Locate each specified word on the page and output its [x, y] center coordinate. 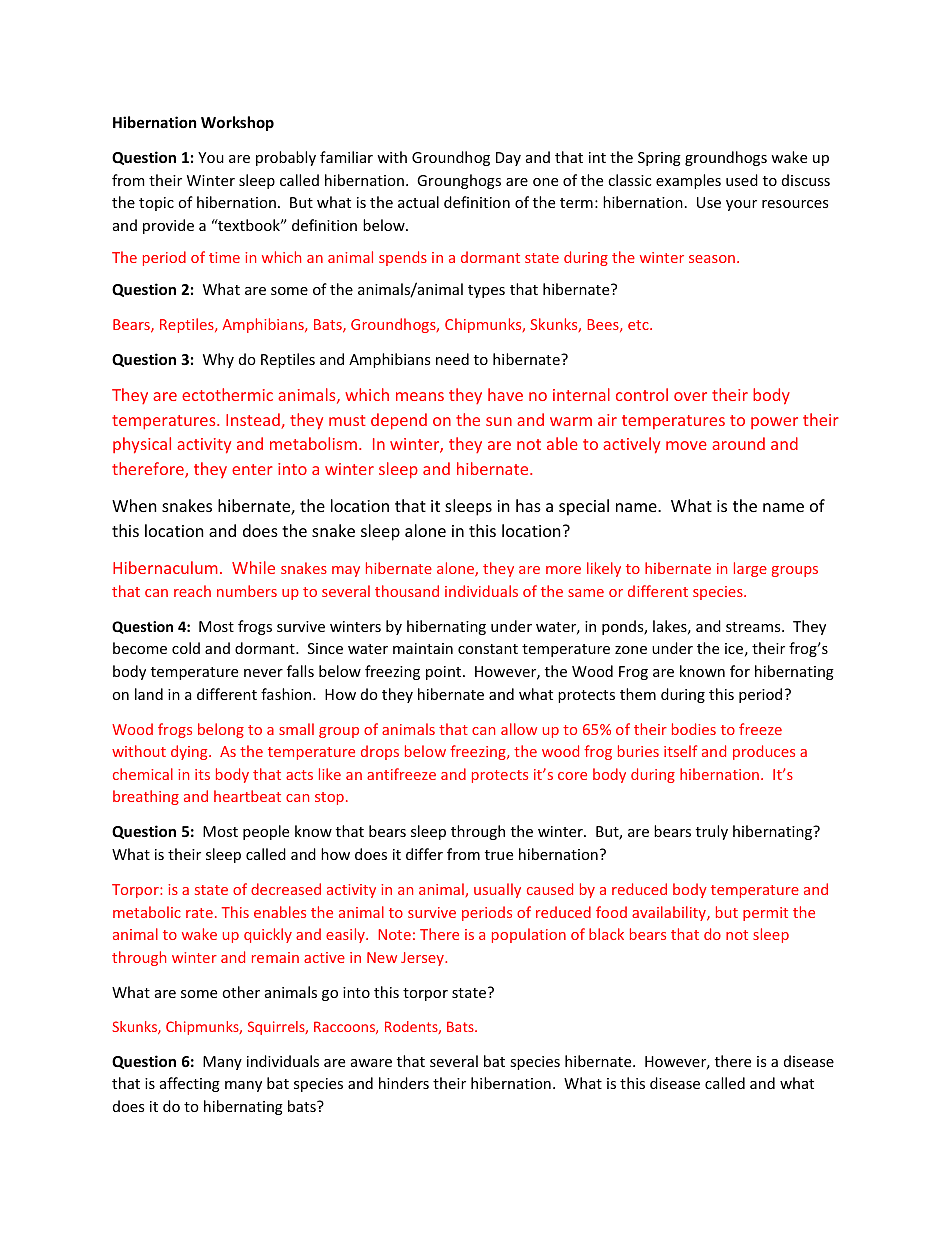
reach [192, 591]
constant [488, 649]
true [499, 855]
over [690, 396]
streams [754, 627]
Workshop [237, 123]
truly [712, 832]
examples [688, 181]
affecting [190, 1084]
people [266, 832]
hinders [404, 1083]
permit [765, 914]
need [452, 359]
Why [218, 360]
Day [508, 159]
